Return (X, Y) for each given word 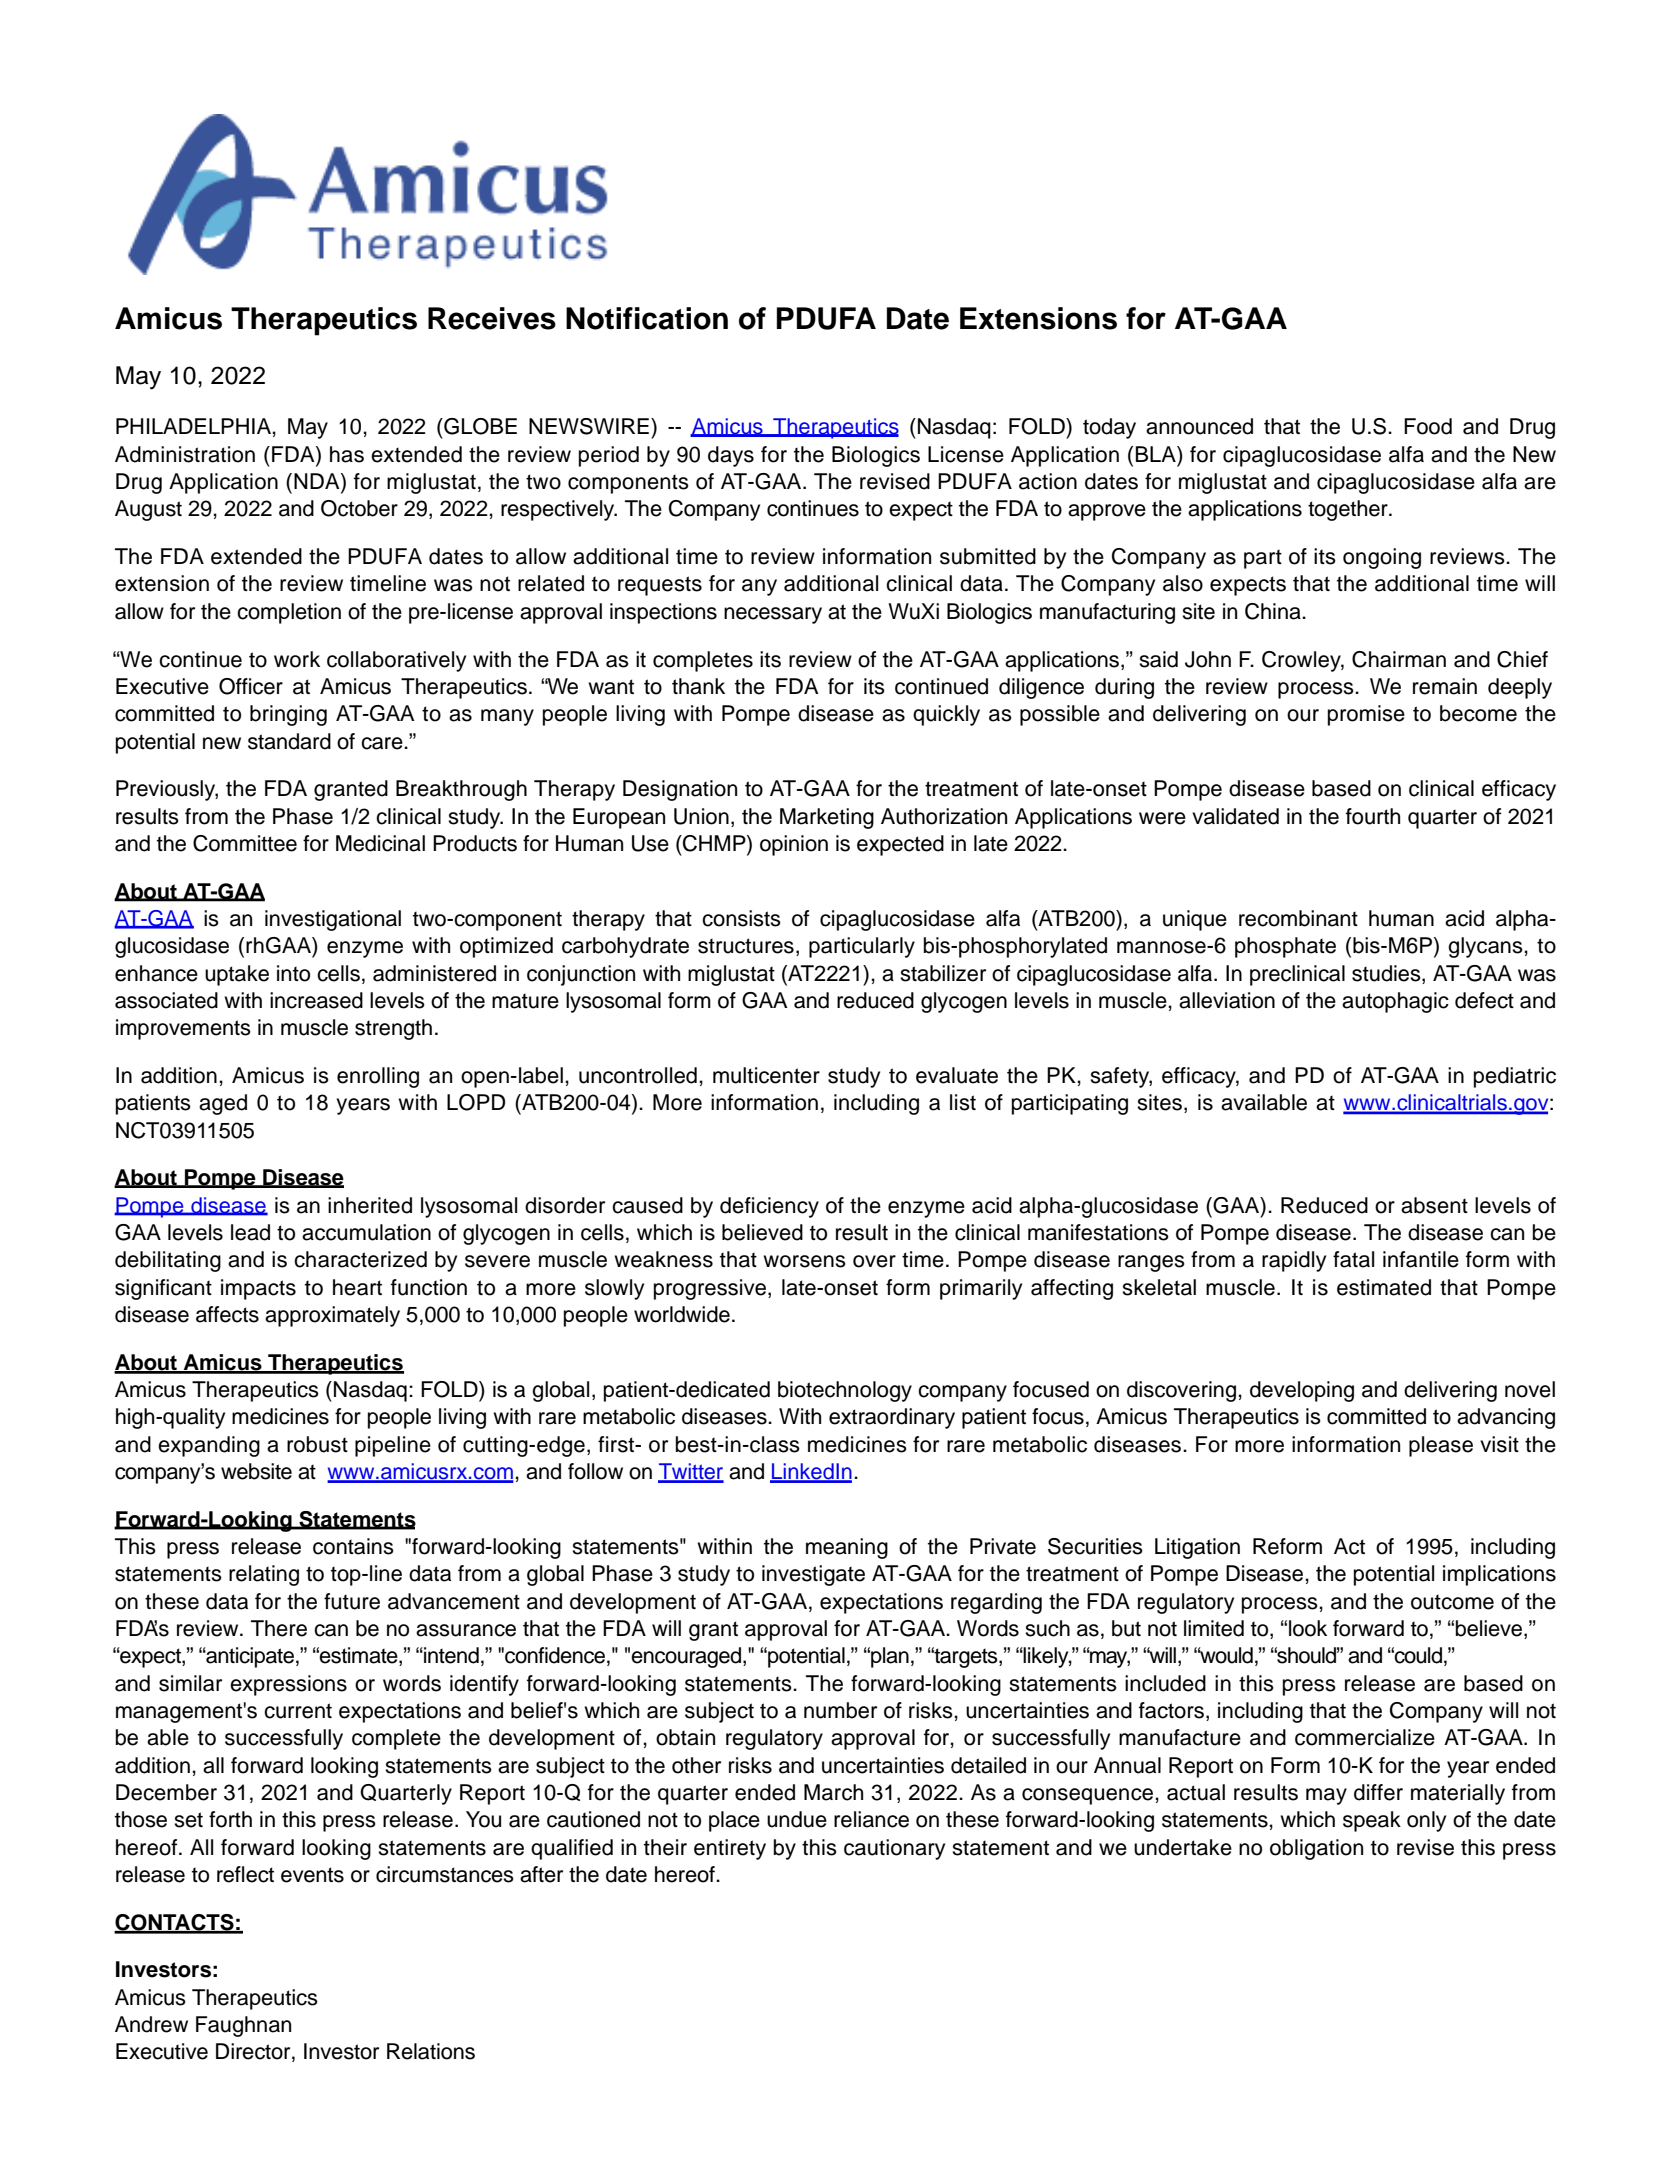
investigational (333, 920)
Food (1428, 426)
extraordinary (892, 1418)
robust (317, 1444)
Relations (431, 2051)
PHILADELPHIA (194, 426)
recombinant (1298, 918)
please (1441, 1446)
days (731, 456)
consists (741, 918)
